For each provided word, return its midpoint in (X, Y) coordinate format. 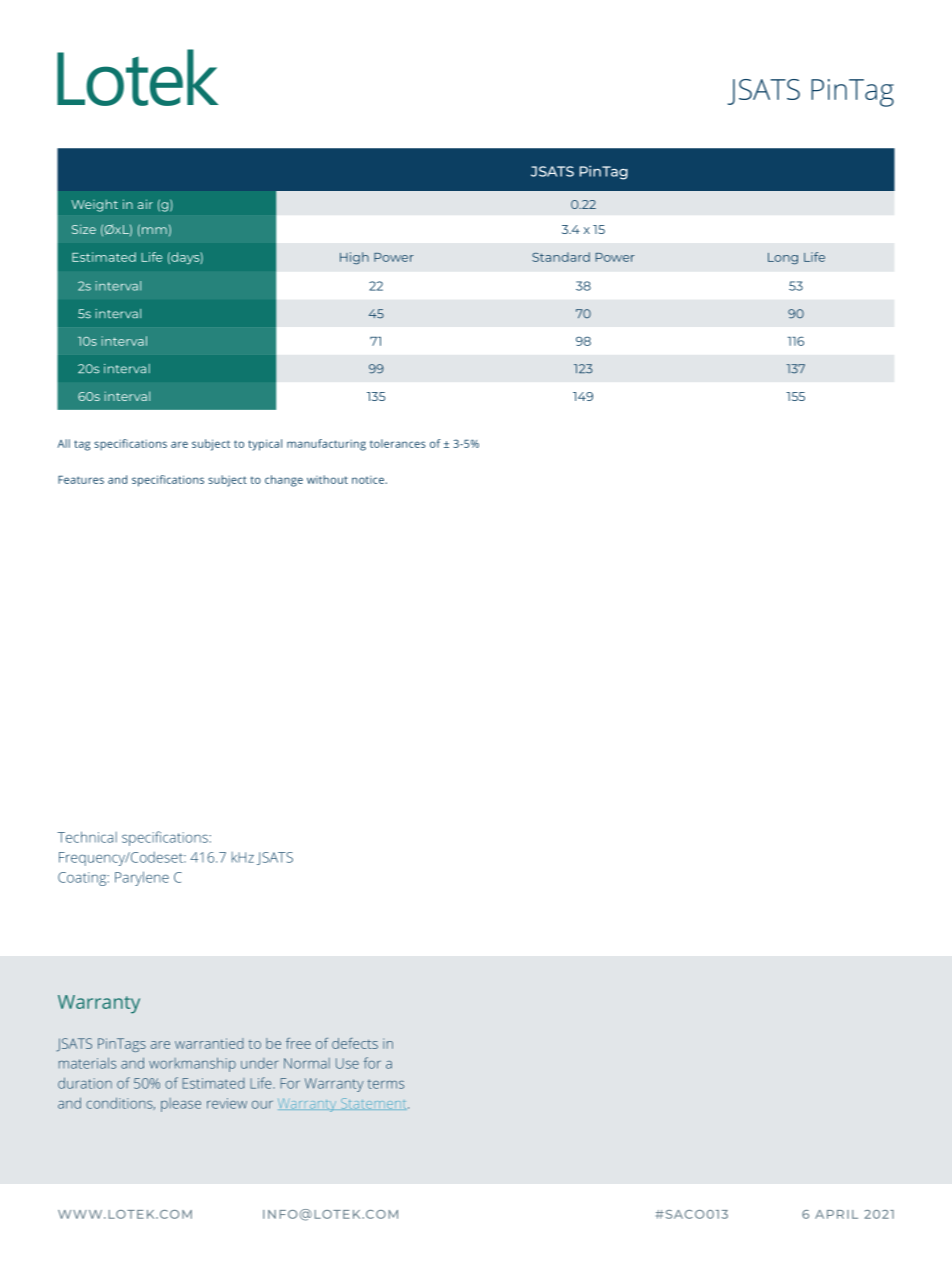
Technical (87, 837)
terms (386, 1084)
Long (783, 258)
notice (369, 480)
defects (355, 1043)
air (145, 204)
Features (81, 479)
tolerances (398, 443)
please (181, 1105)
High (354, 258)
